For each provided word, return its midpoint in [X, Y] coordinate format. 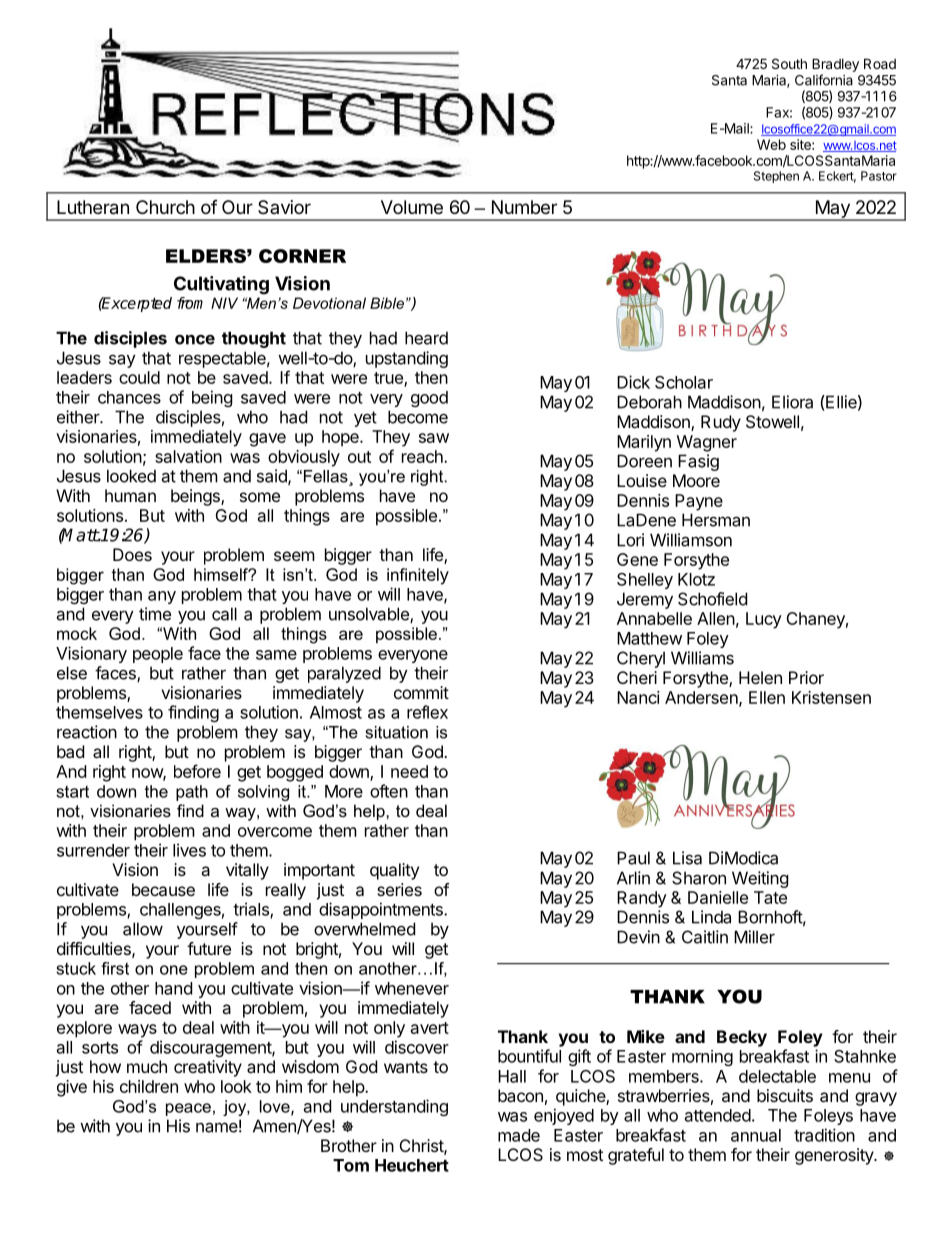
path [192, 793]
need [409, 771]
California [824, 80]
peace [188, 1109]
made [519, 1135]
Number [524, 207]
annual [756, 1135]
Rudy [721, 423]
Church [165, 207]
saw [434, 438]
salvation [188, 456]
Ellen [767, 697]
